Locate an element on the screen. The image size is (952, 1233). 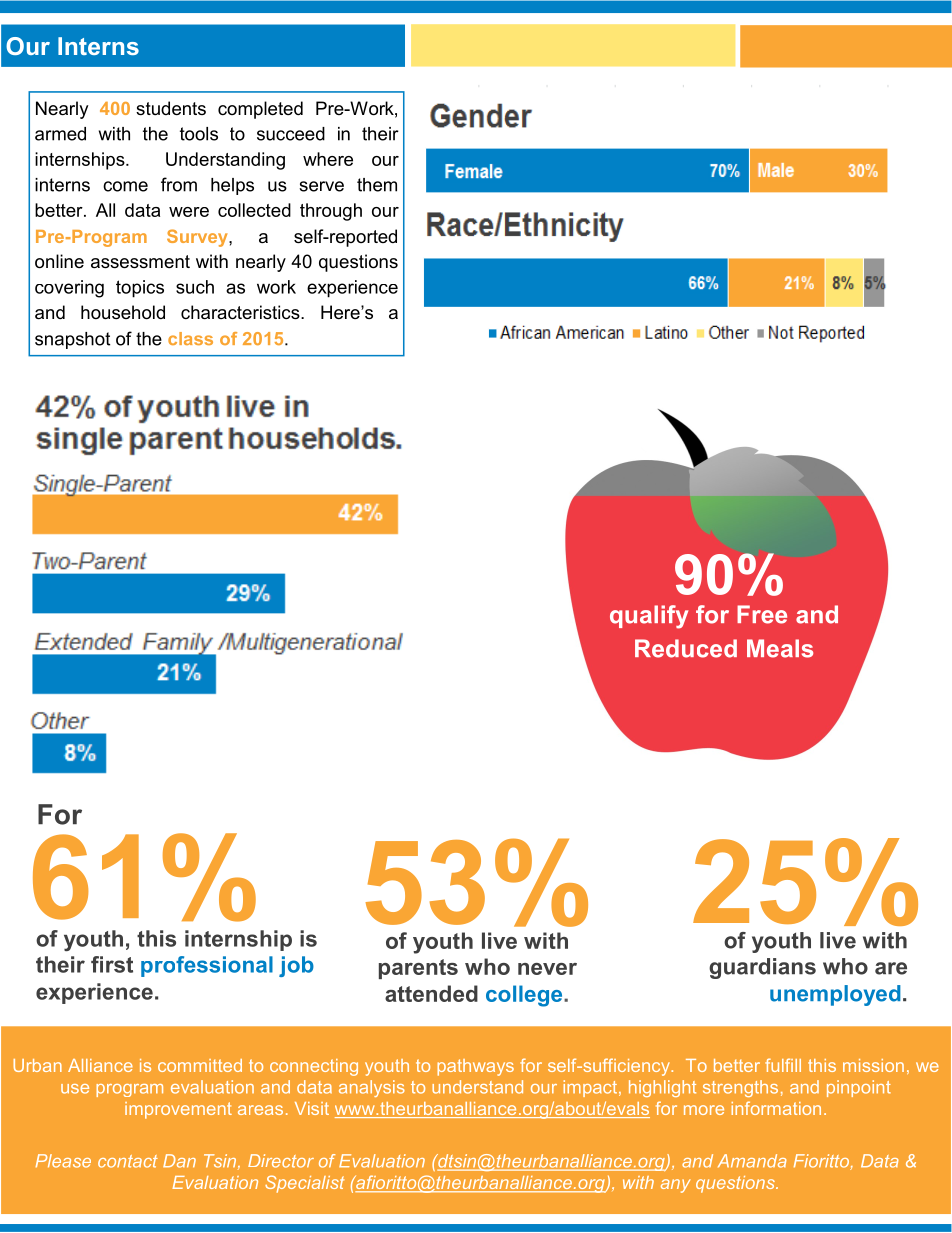
parents is located at coordinates (418, 969).
